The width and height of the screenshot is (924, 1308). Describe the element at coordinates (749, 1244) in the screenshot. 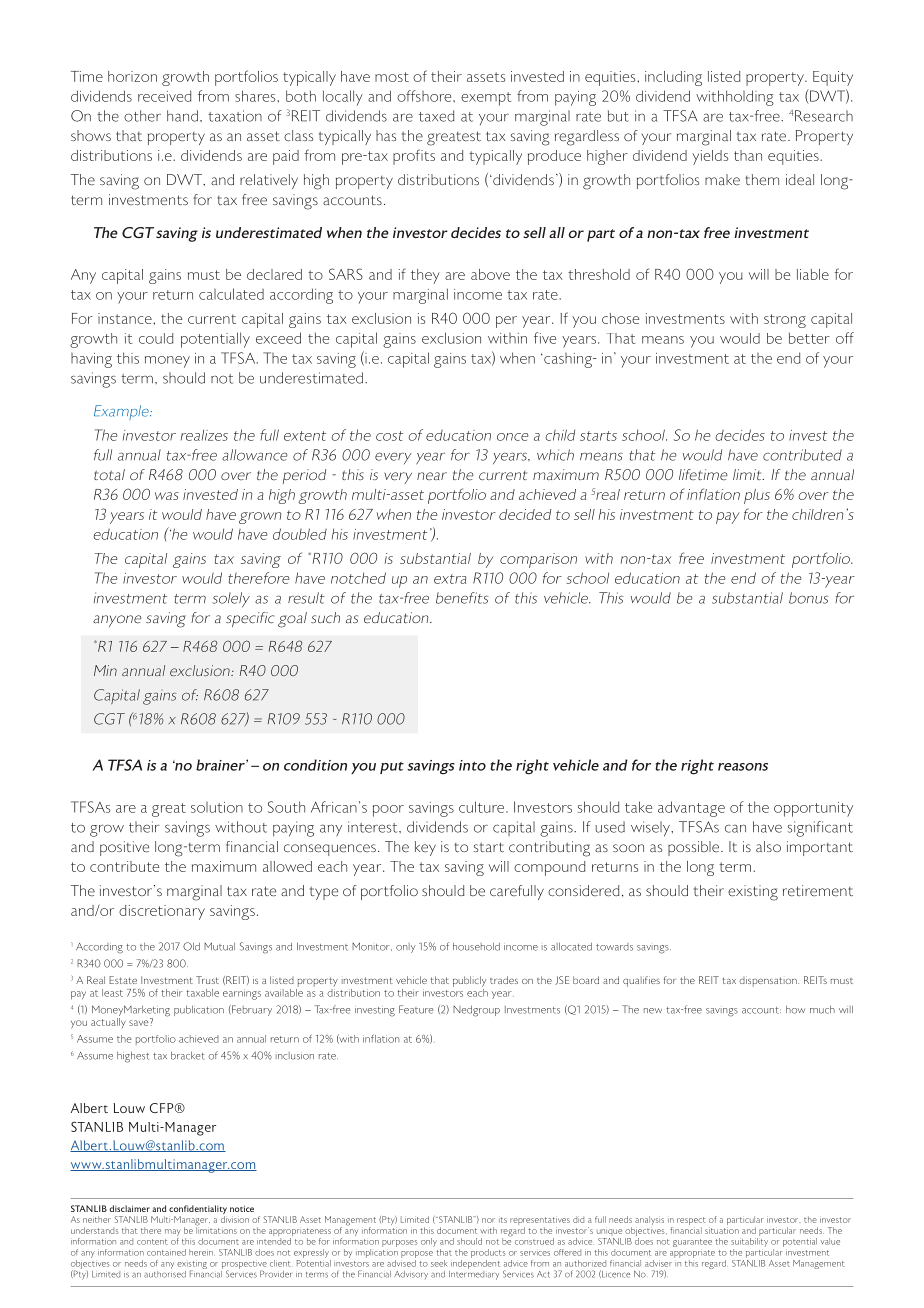

I see `suitability` at that location.
